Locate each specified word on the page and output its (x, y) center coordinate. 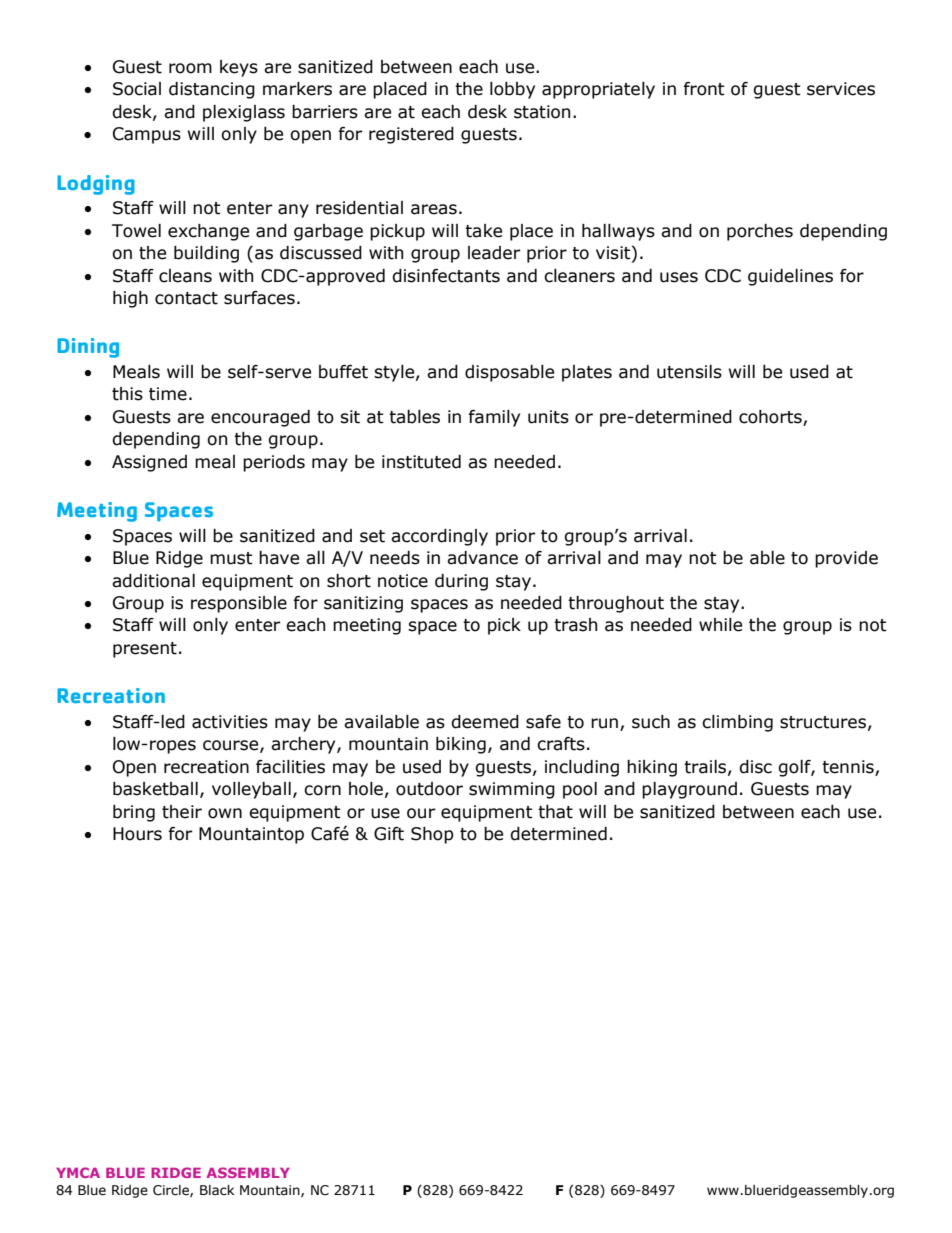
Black (217, 1190)
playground (689, 790)
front (704, 89)
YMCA (78, 1172)
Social (137, 89)
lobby (512, 90)
